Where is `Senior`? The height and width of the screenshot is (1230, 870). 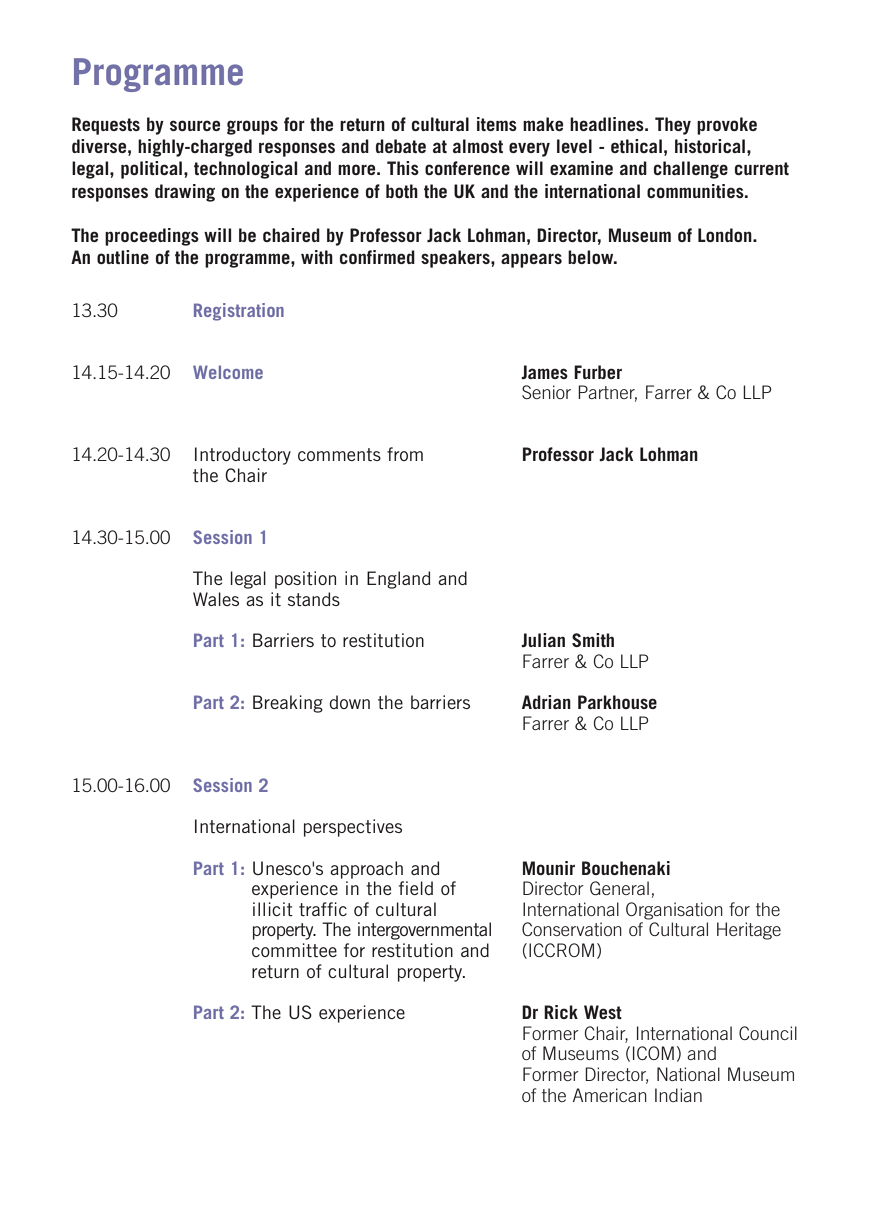
Senior is located at coordinates (546, 392).
